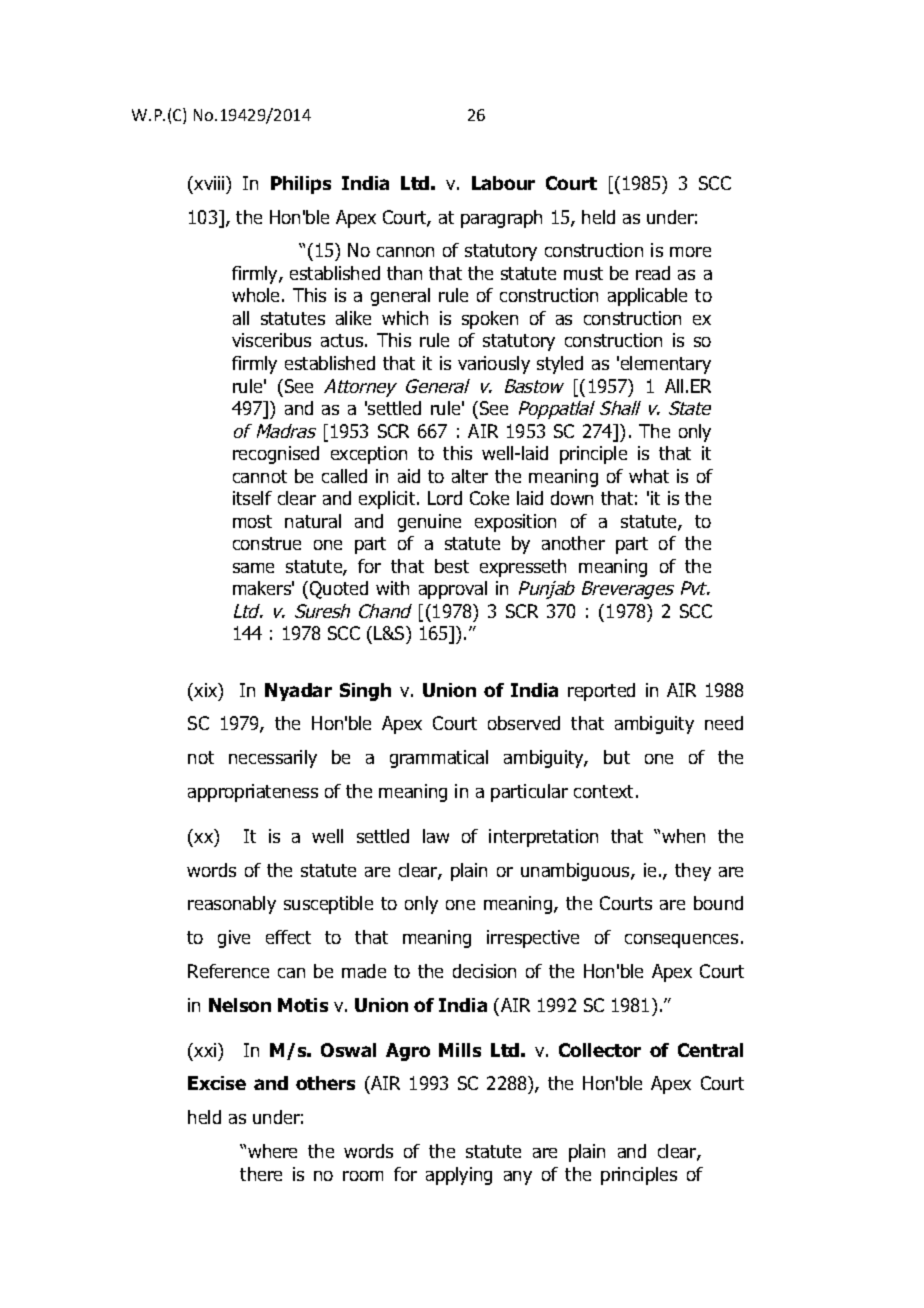 This page has height=1308, width=924. I want to click on paragraph, so click(501, 219).
